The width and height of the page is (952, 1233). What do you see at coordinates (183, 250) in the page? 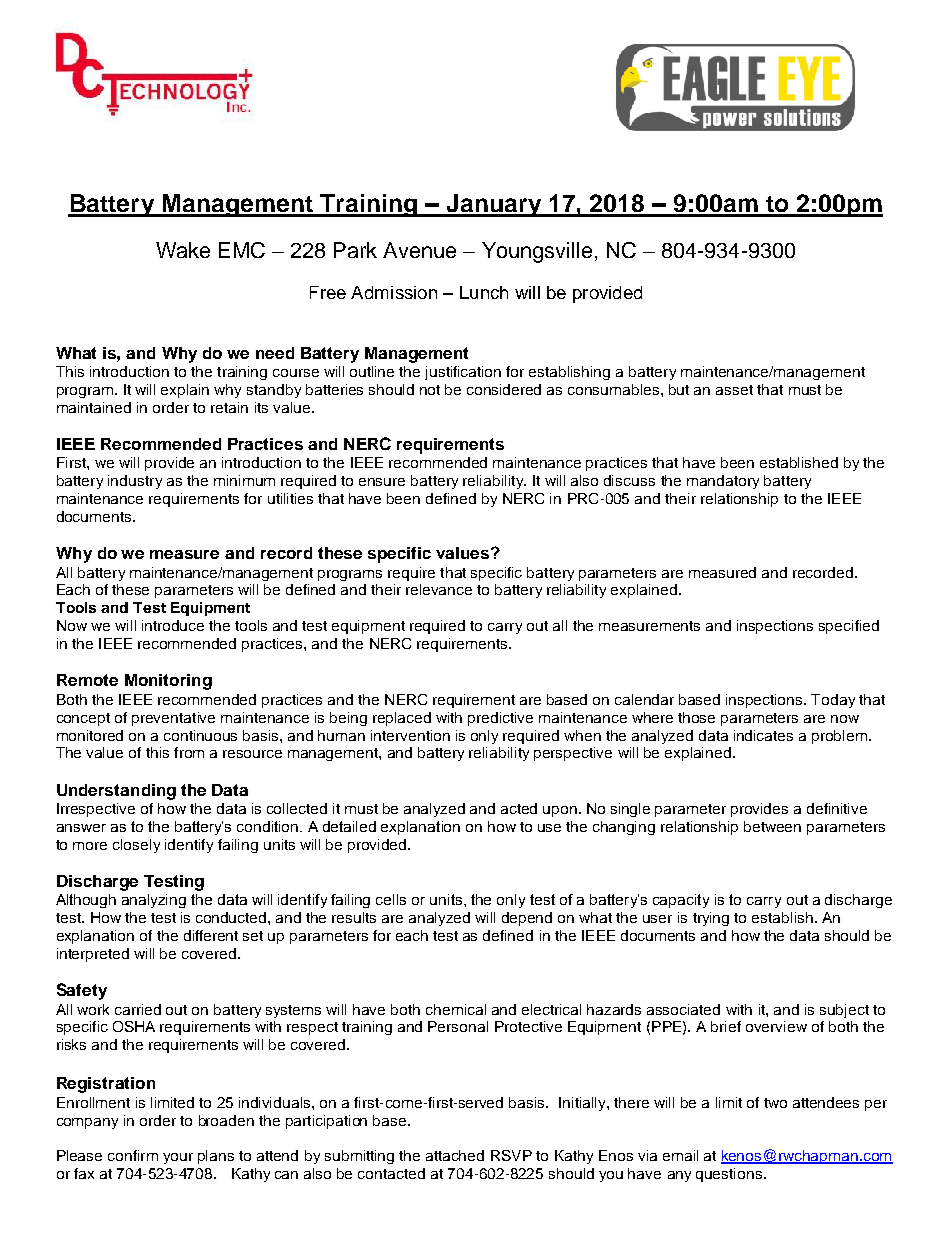
I see `Wake` at bounding box center [183, 250].
